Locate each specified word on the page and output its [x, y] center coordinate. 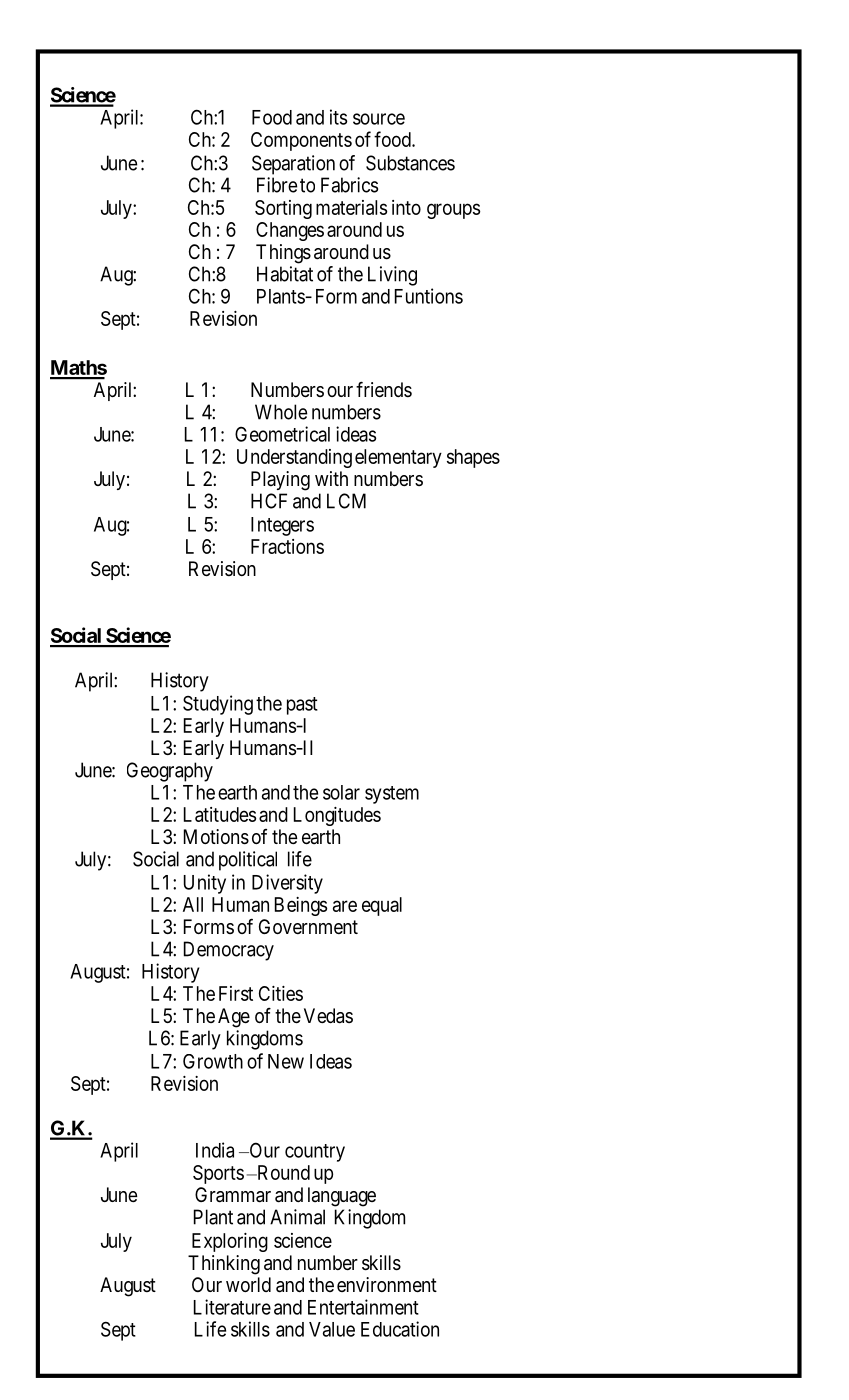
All [193, 904]
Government [308, 926]
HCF [269, 501]
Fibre [277, 185]
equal [382, 906]
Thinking [224, 1265]
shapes [473, 458]
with [331, 478]
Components [301, 141]
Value [332, 1329]
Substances [410, 163]
